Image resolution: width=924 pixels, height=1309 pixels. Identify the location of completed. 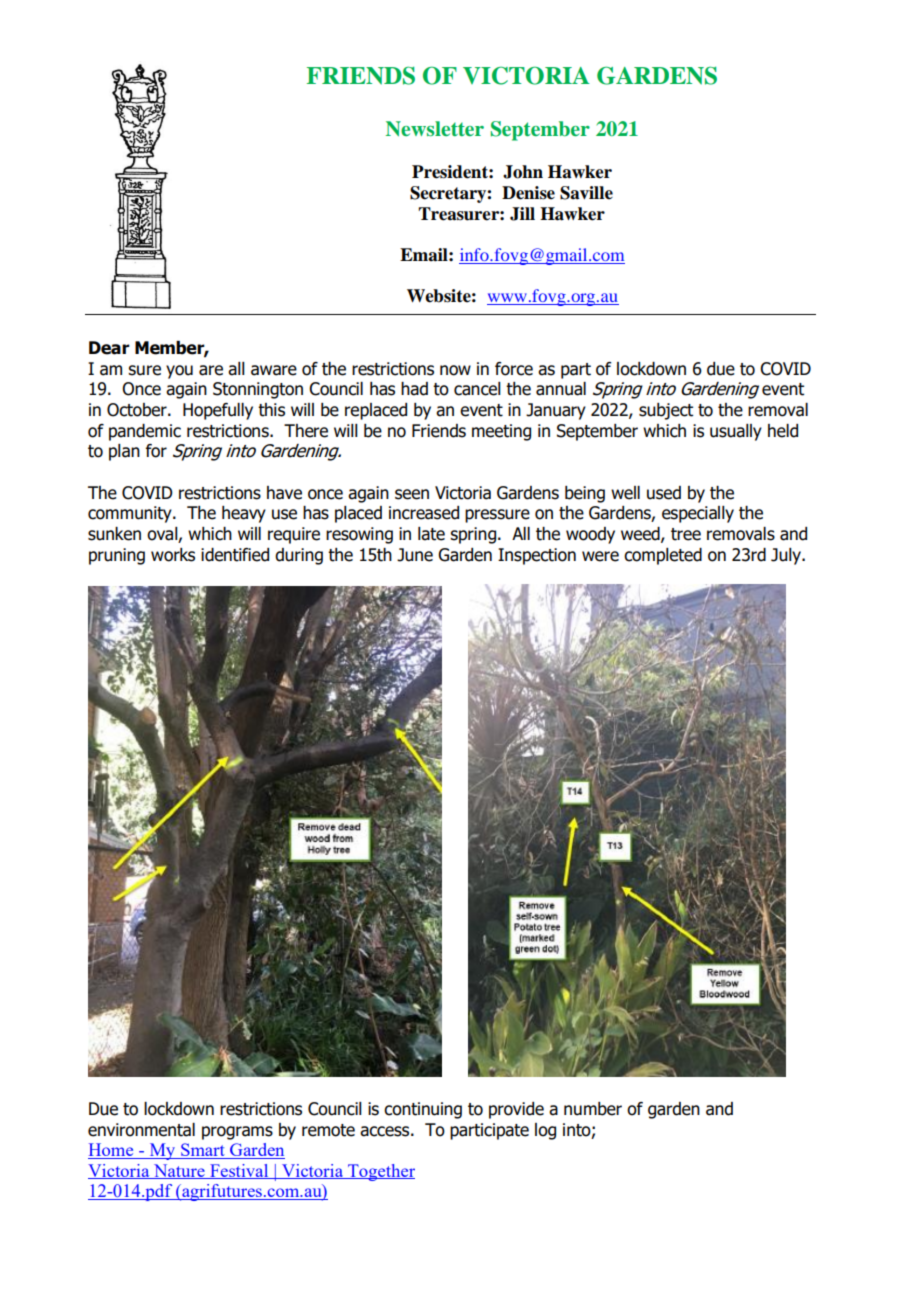
(663, 556).
